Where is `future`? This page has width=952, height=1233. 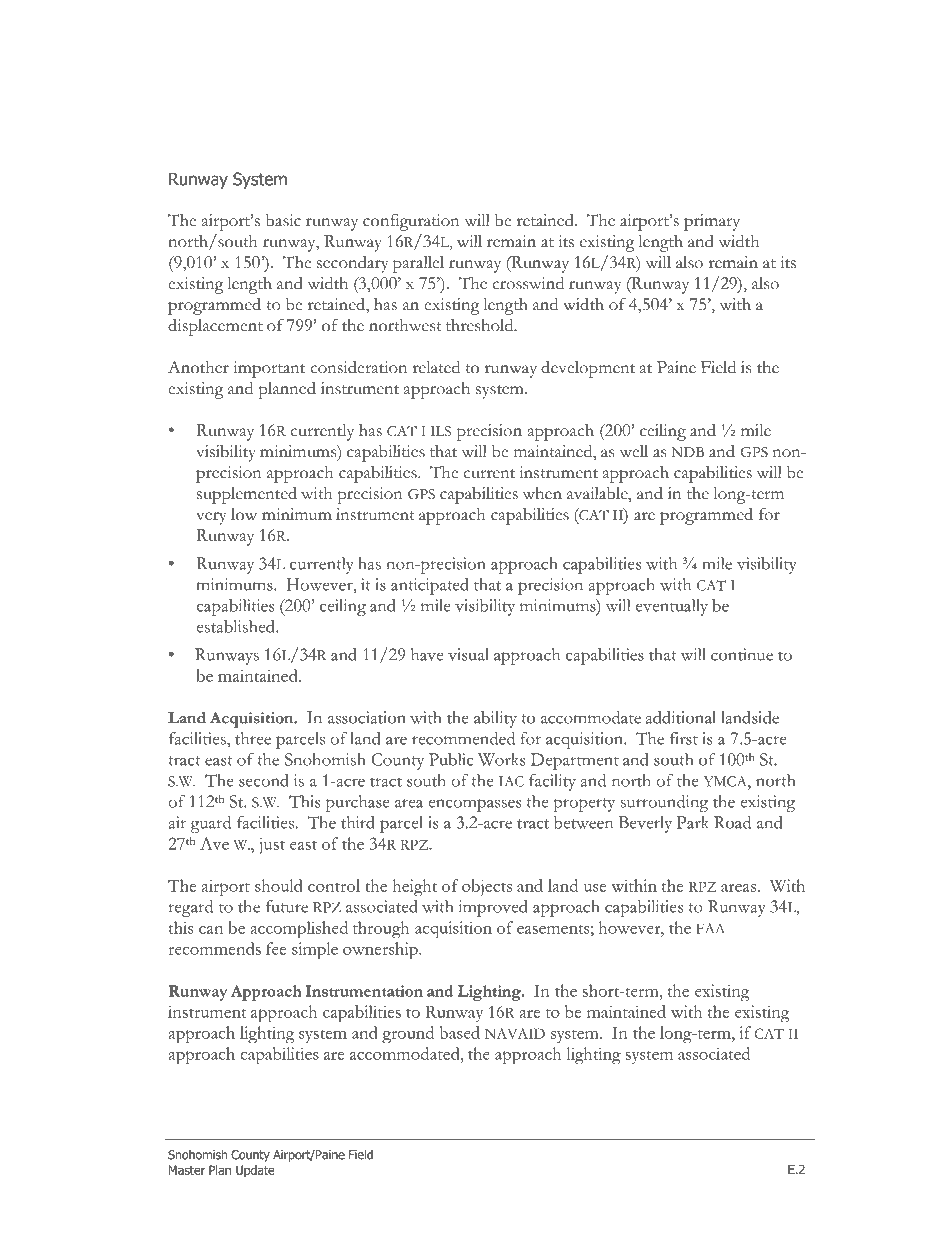 future is located at coordinates (287, 906).
